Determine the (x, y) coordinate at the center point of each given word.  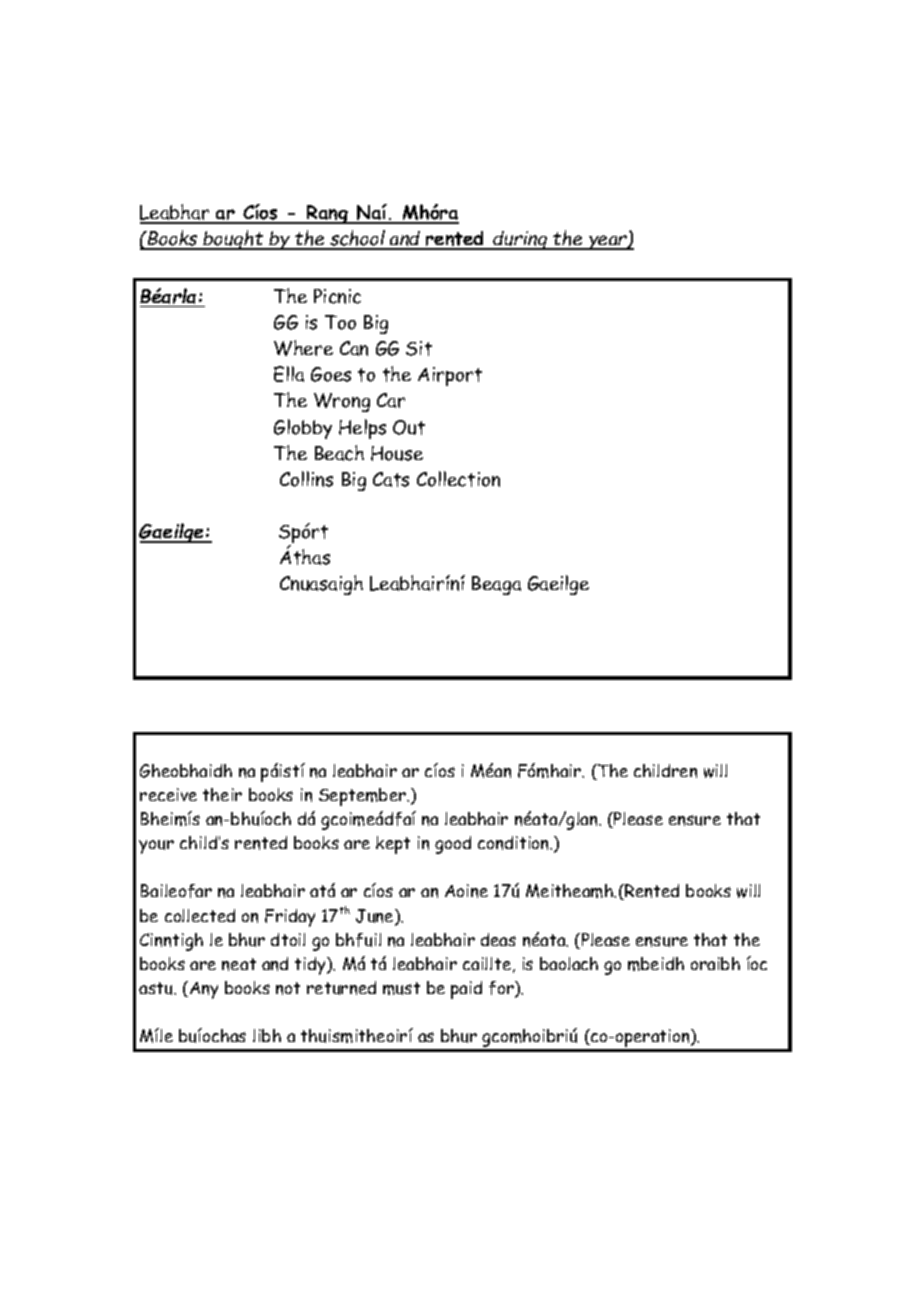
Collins (306, 479)
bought (234, 240)
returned (341, 988)
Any (204, 990)
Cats (391, 479)
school (357, 239)
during (521, 240)
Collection (458, 479)
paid (466, 990)
